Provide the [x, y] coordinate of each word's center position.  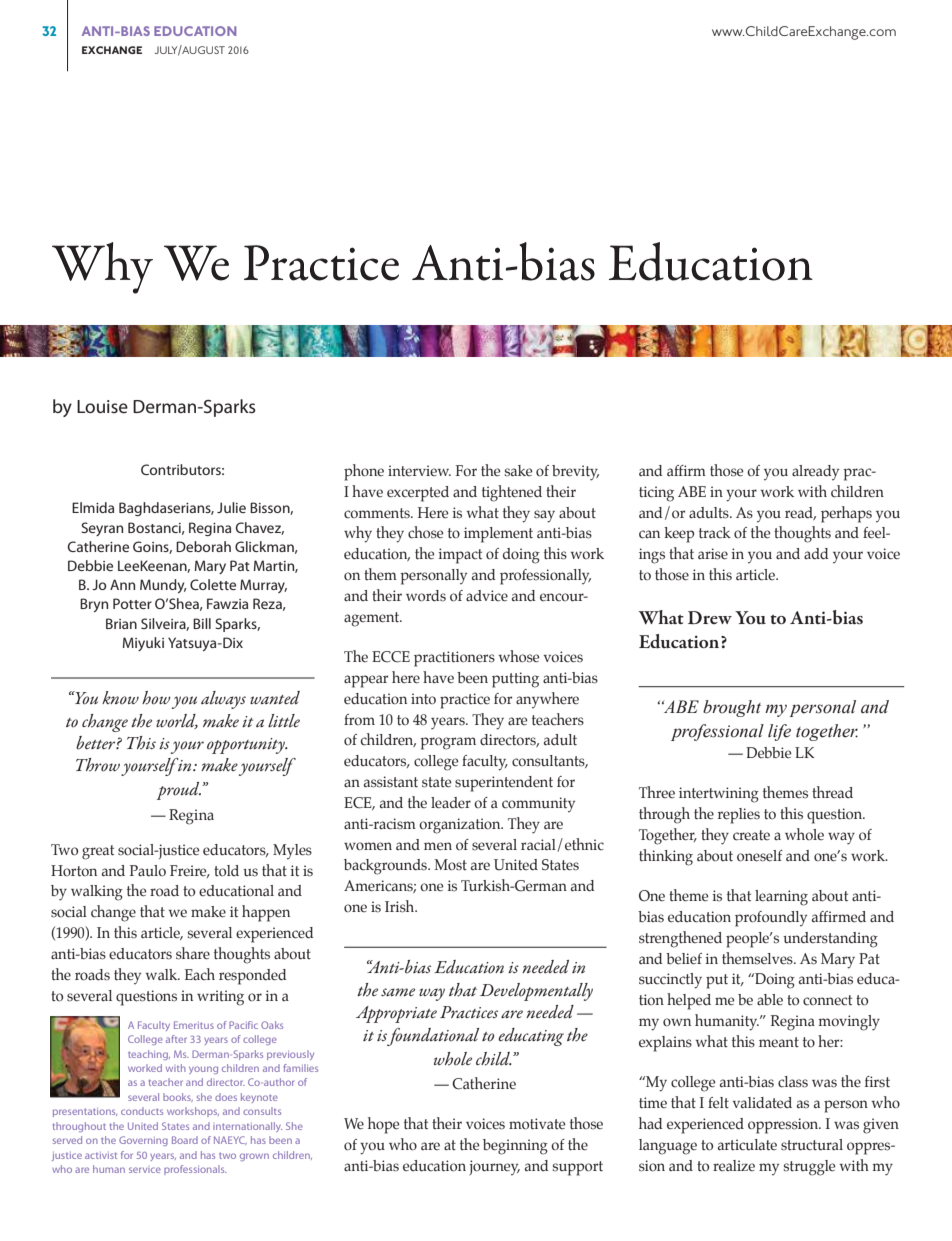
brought [732, 708]
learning [781, 898]
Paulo [148, 871]
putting [515, 680]
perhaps [846, 514]
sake [518, 471]
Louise [102, 407]
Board [185, 1140]
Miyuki [143, 644]
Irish [401, 906]
